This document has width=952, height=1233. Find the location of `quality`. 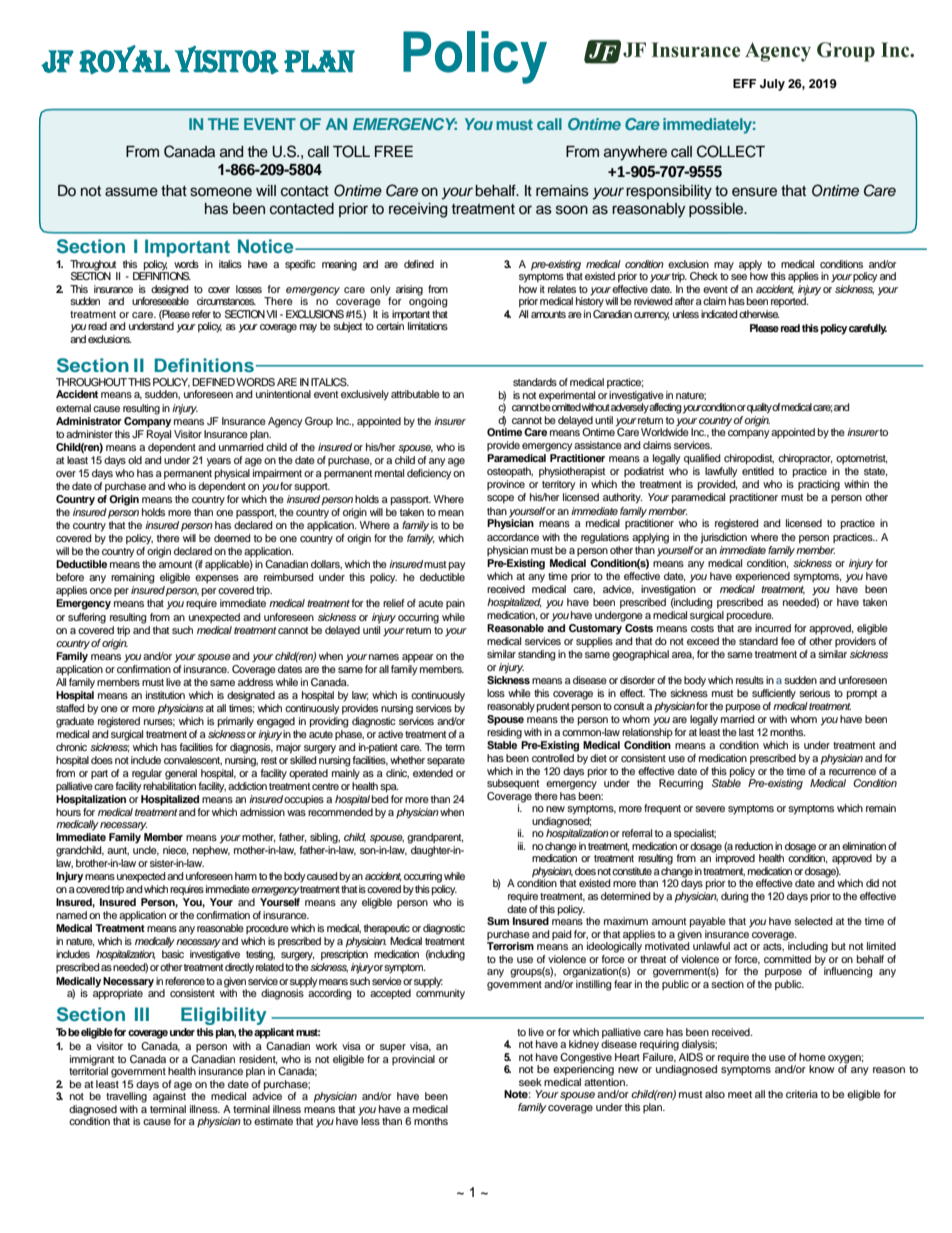

quality is located at coordinates (760, 408).
